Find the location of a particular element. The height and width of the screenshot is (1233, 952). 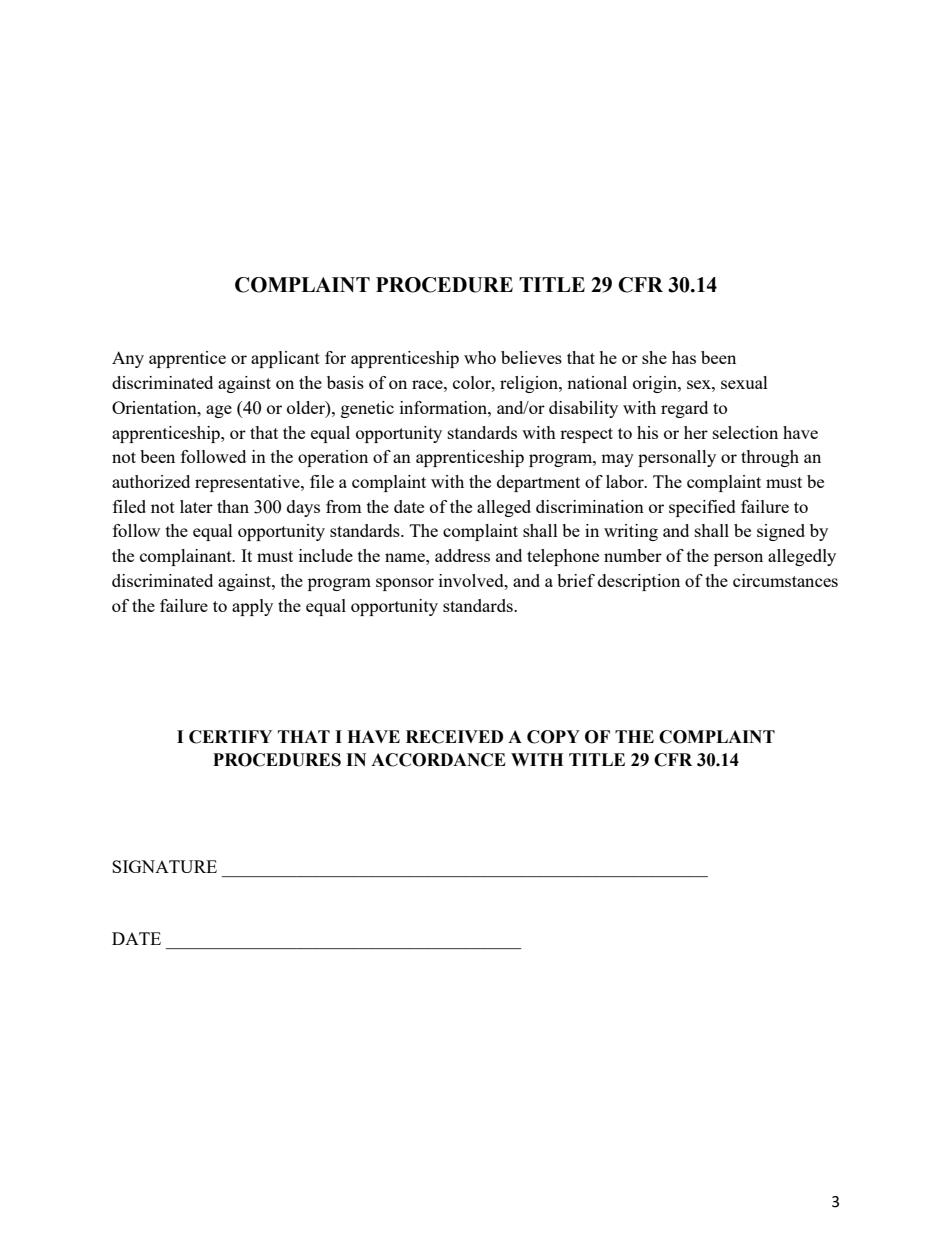

SIGNATURE is located at coordinates (164, 866).
